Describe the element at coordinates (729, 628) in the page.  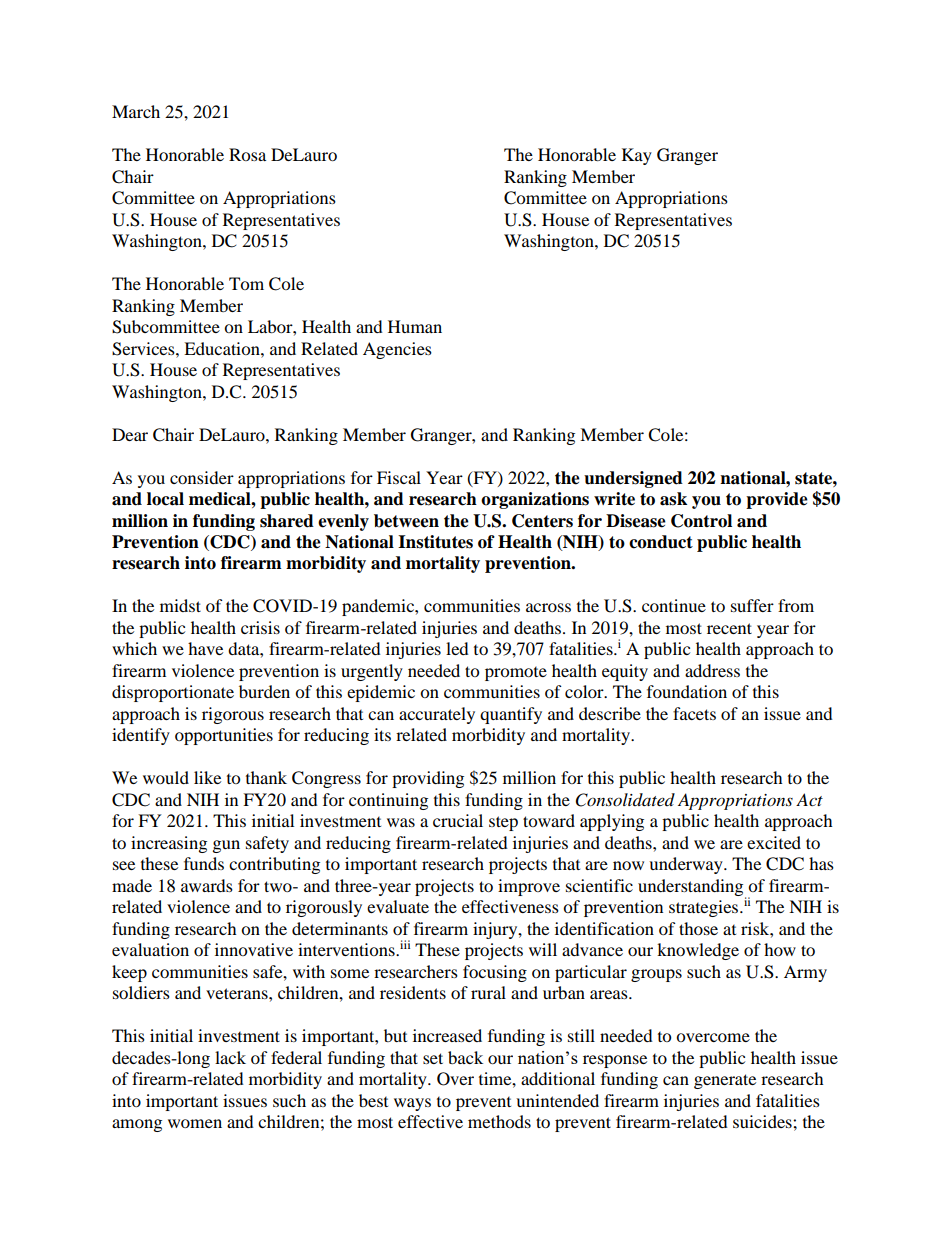
I see `recent` at that location.
